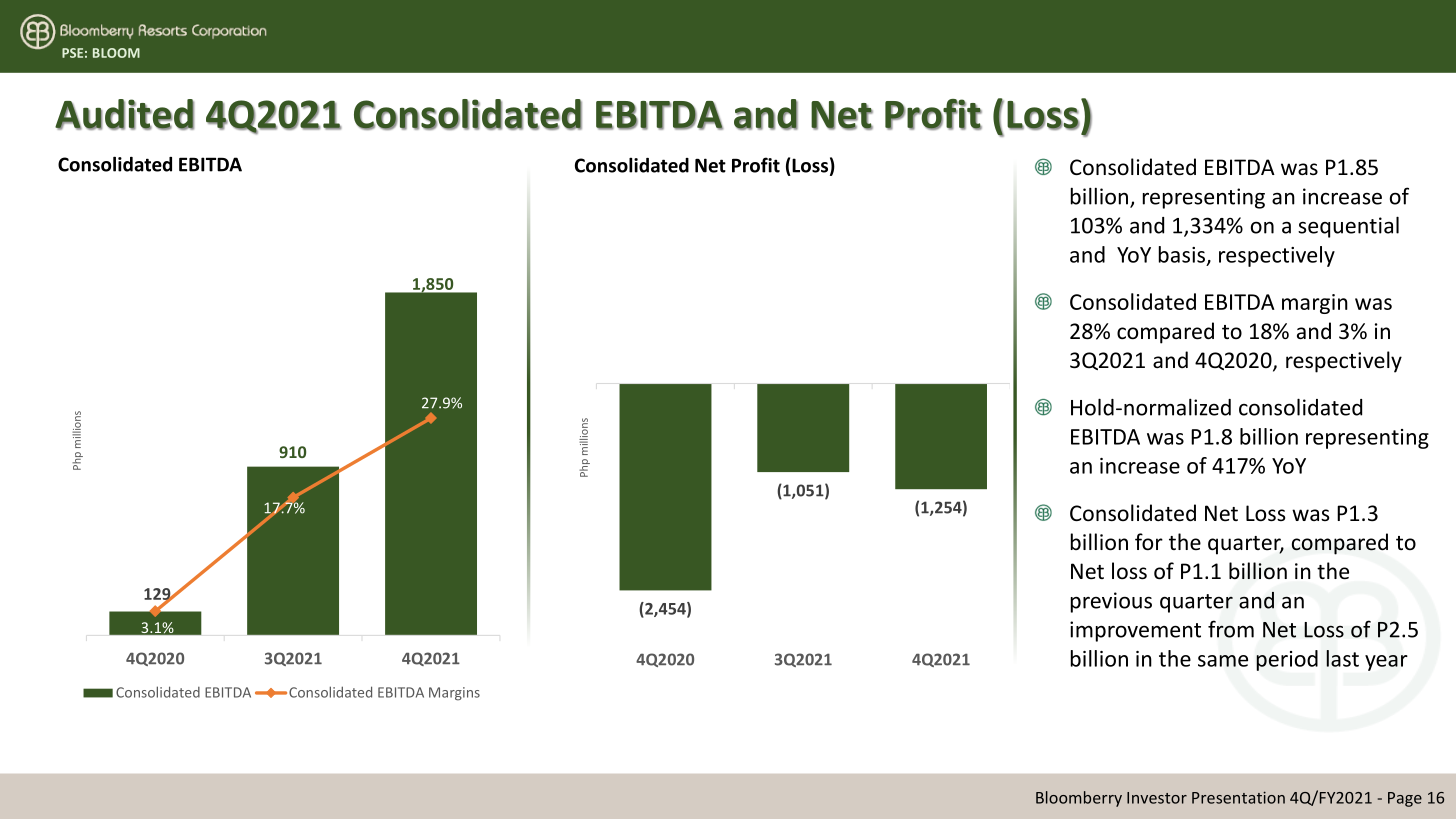 The height and width of the screenshot is (819, 1456). What do you see at coordinates (1111, 602) in the screenshot?
I see `previous` at bounding box center [1111, 602].
